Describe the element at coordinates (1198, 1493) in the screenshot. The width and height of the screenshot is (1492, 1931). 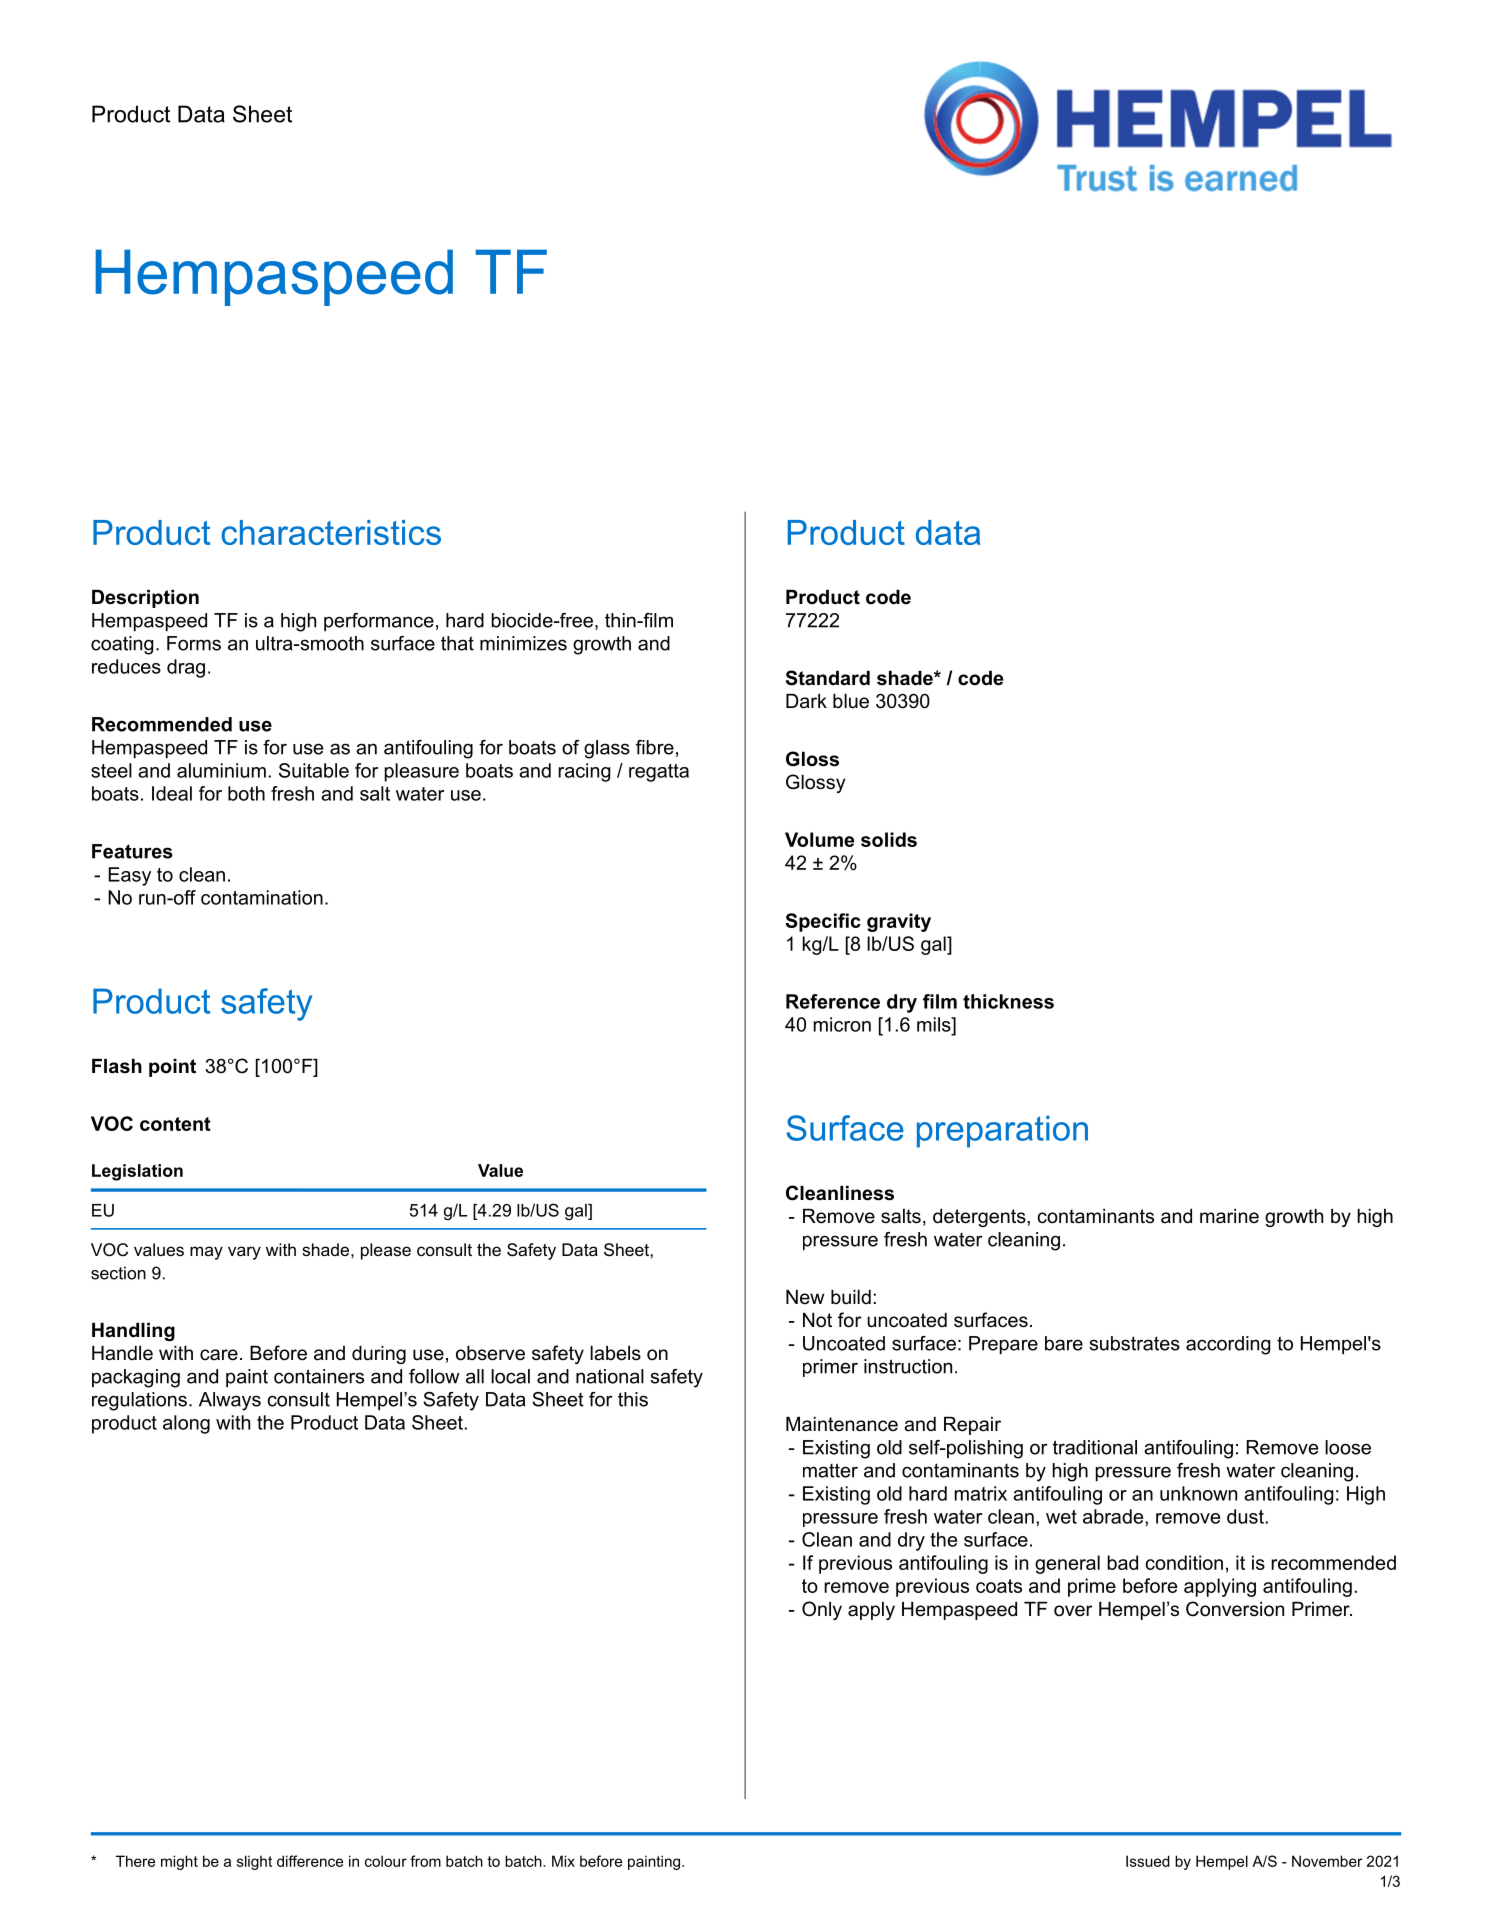
I see `unknown` at that location.
